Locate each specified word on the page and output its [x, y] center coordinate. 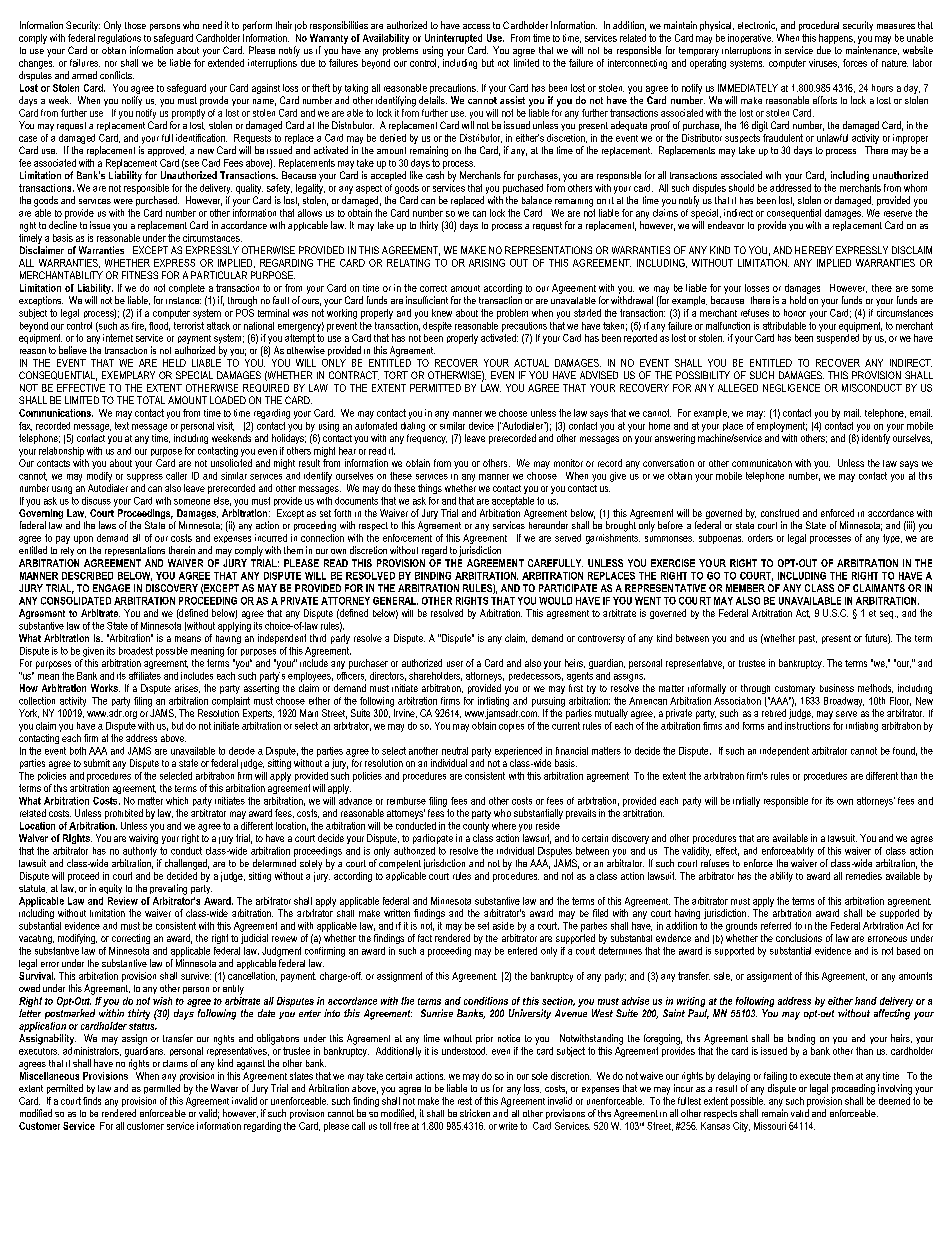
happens [837, 39]
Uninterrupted [453, 39]
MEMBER [745, 588]
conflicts [117, 75]
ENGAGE [111, 588]
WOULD [555, 601]
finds [92, 1101]
